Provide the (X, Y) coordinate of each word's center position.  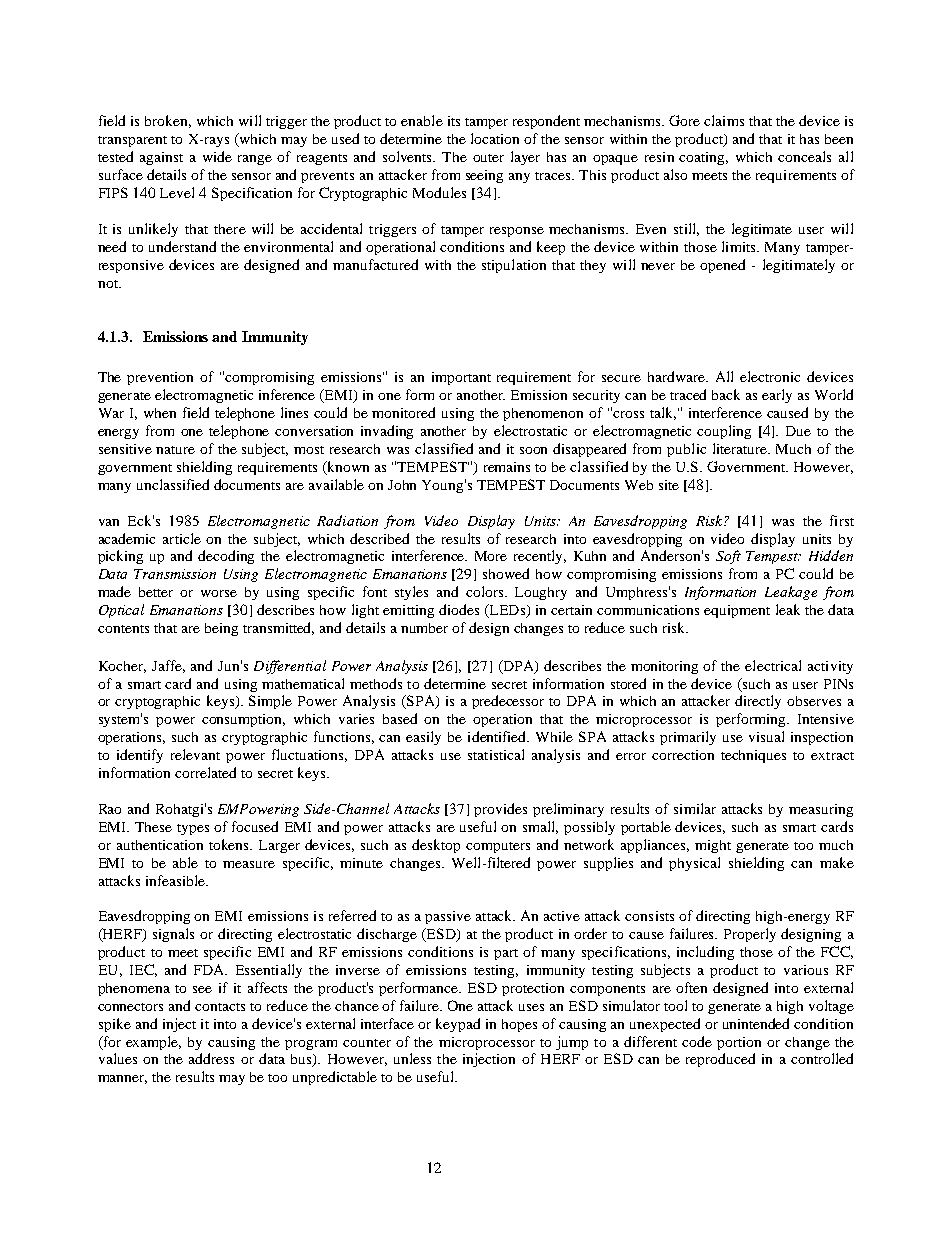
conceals (804, 156)
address (211, 1058)
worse (219, 593)
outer (488, 158)
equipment (737, 611)
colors (486, 591)
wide (217, 156)
